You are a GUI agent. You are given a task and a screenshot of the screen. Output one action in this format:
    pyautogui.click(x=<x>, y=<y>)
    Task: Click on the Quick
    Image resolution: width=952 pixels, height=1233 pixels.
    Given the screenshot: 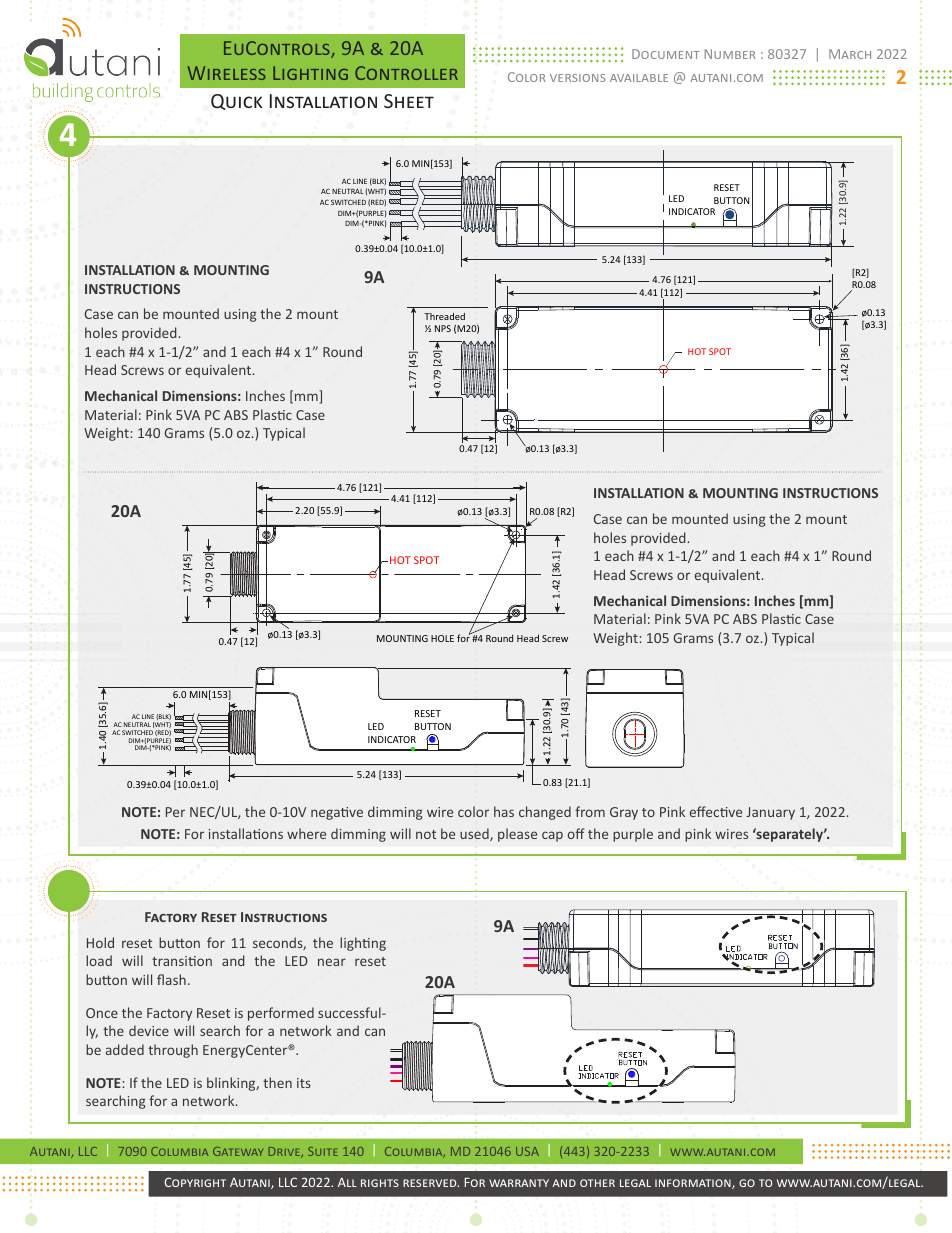 What is the action you would take?
    pyautogui.click(x=237, y=102)
